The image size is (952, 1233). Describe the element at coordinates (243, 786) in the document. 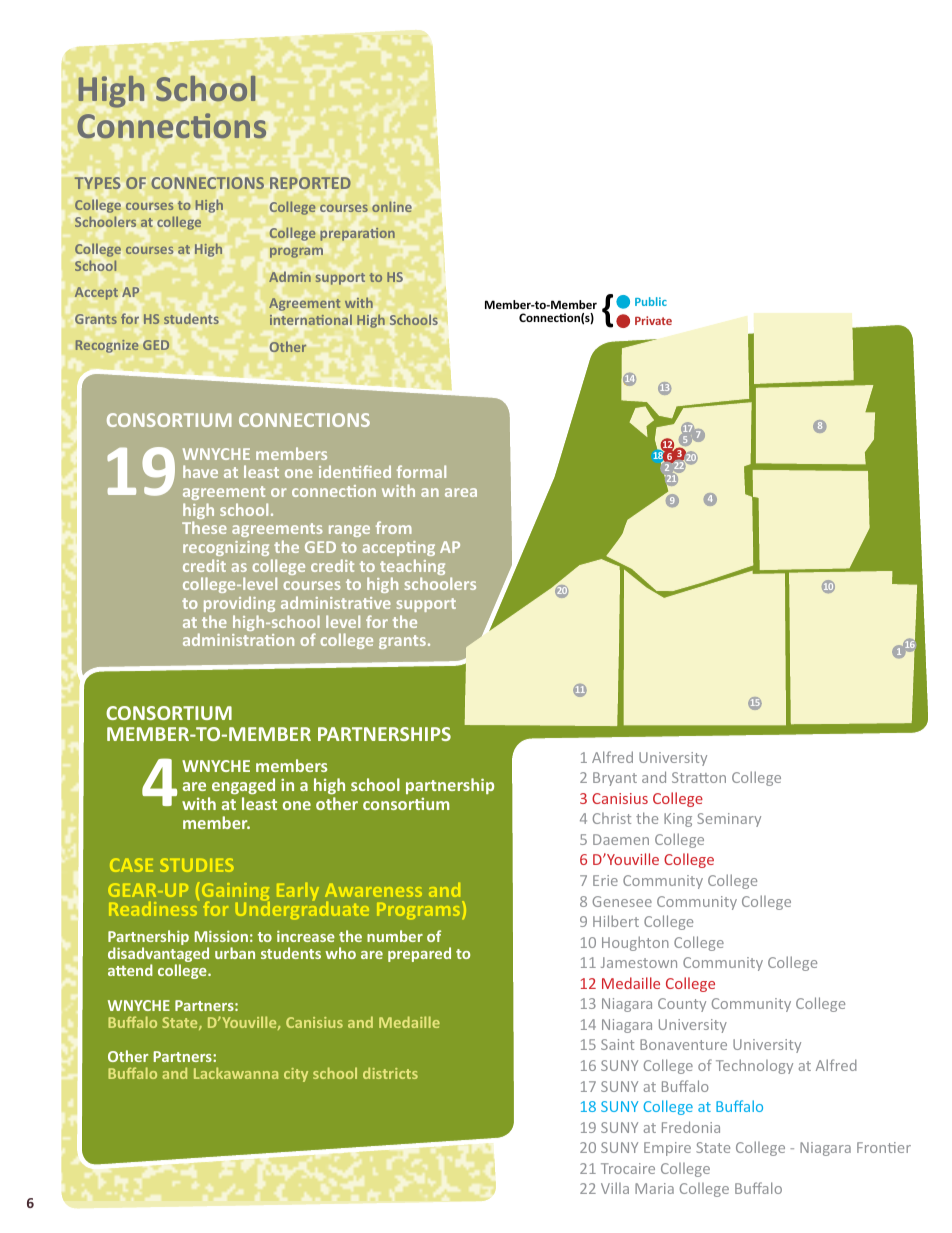

I see `engaged` at that location.
